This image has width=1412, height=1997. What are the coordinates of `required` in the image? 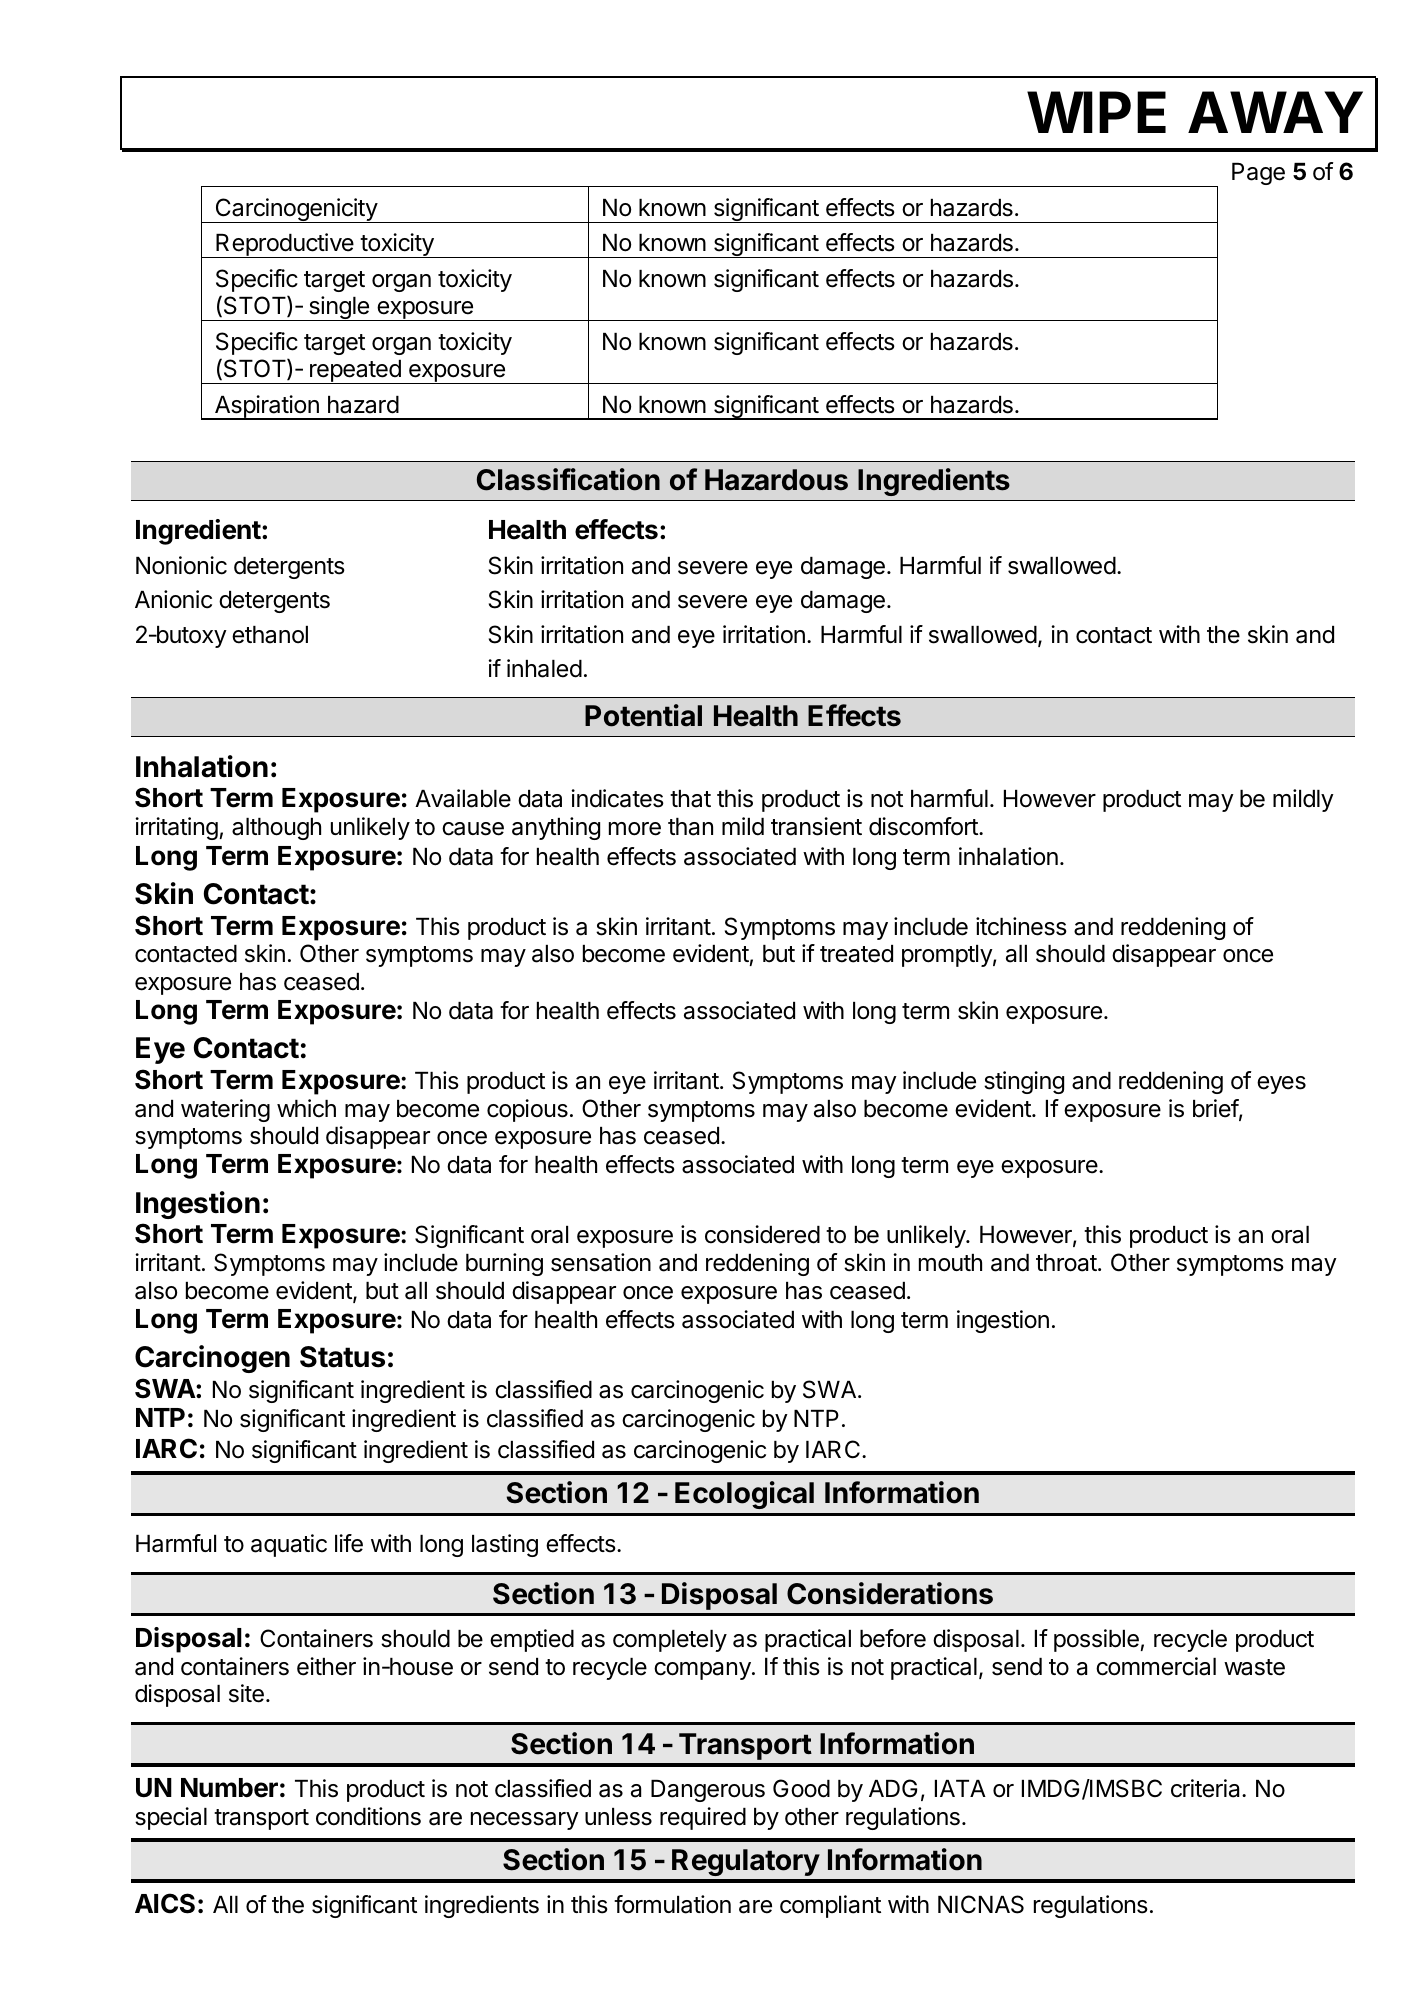 It's located at (703, 1818).
